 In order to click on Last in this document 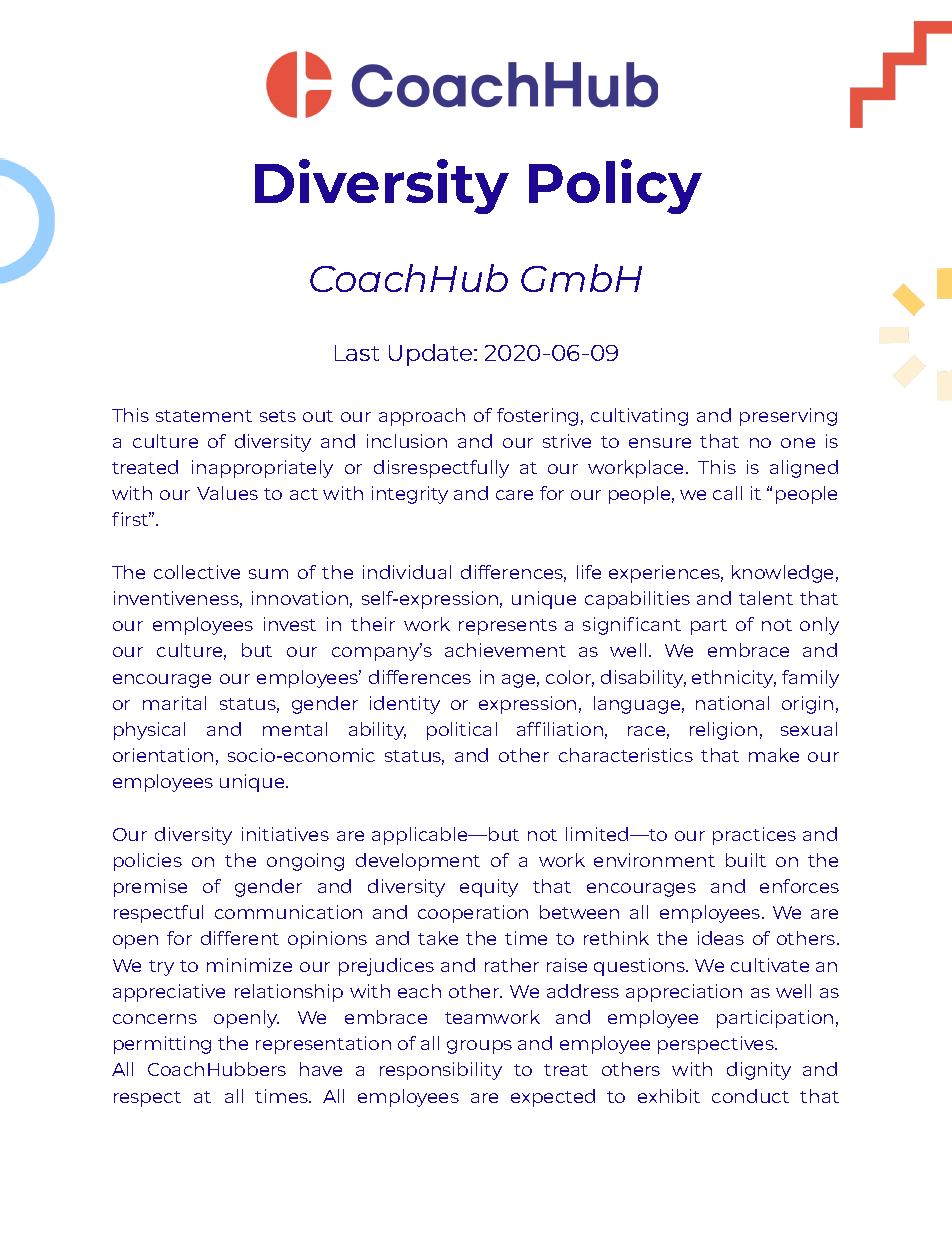, I will do `click(357, 353)`.
